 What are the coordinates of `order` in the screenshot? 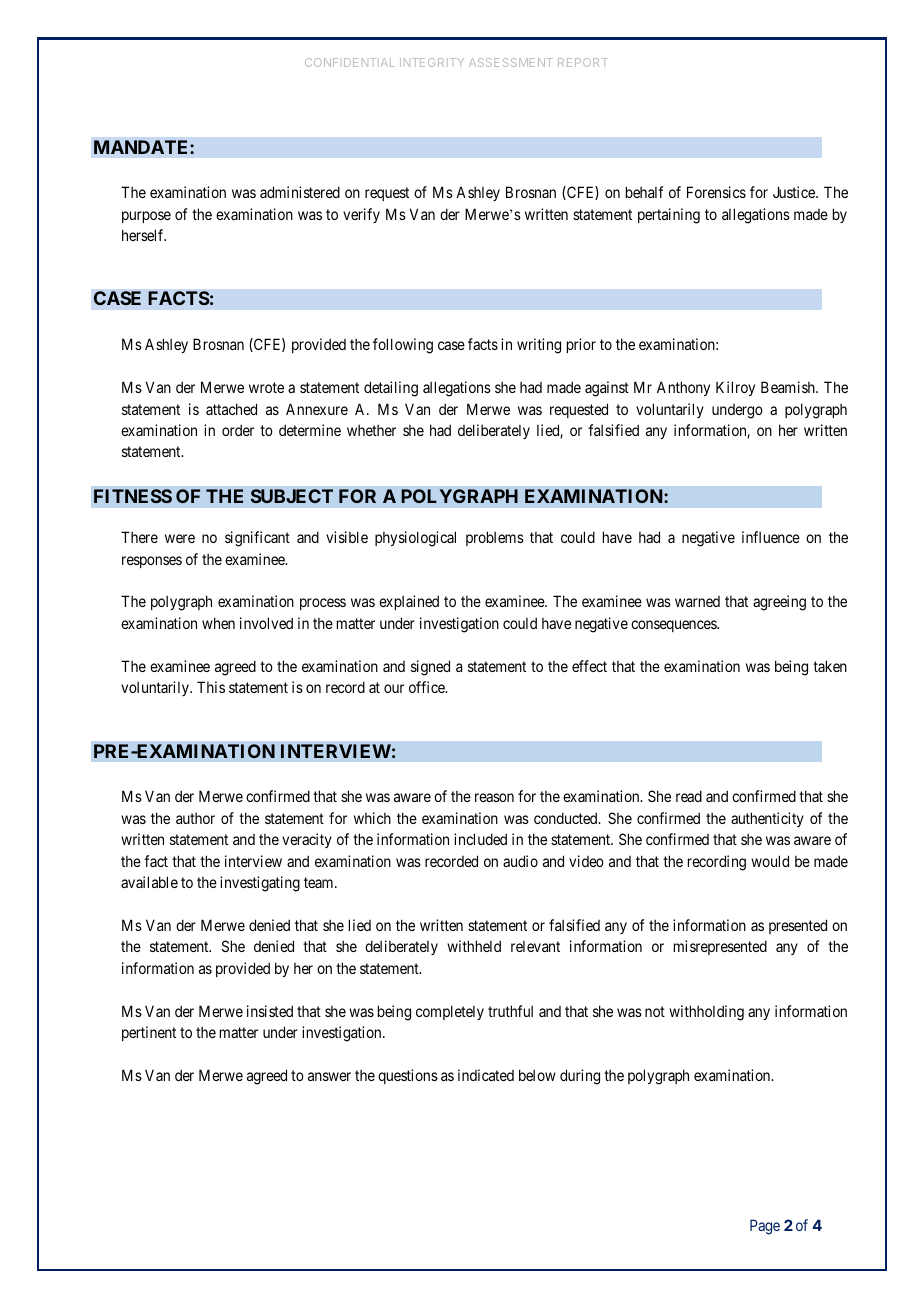 It's located at (238, 430).
